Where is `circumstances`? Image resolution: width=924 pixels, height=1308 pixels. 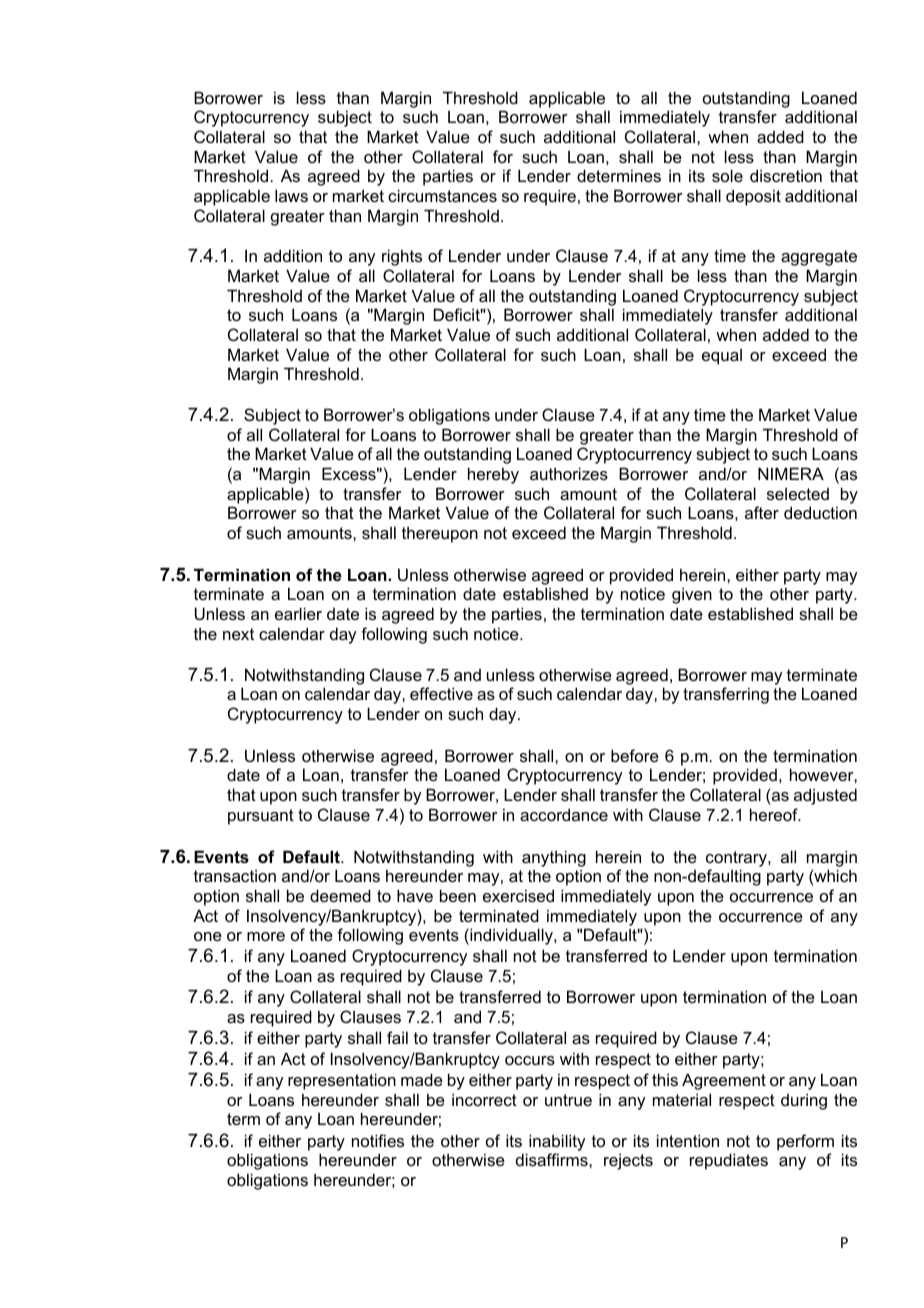
circumstances is located at coordinates (442, 195).
